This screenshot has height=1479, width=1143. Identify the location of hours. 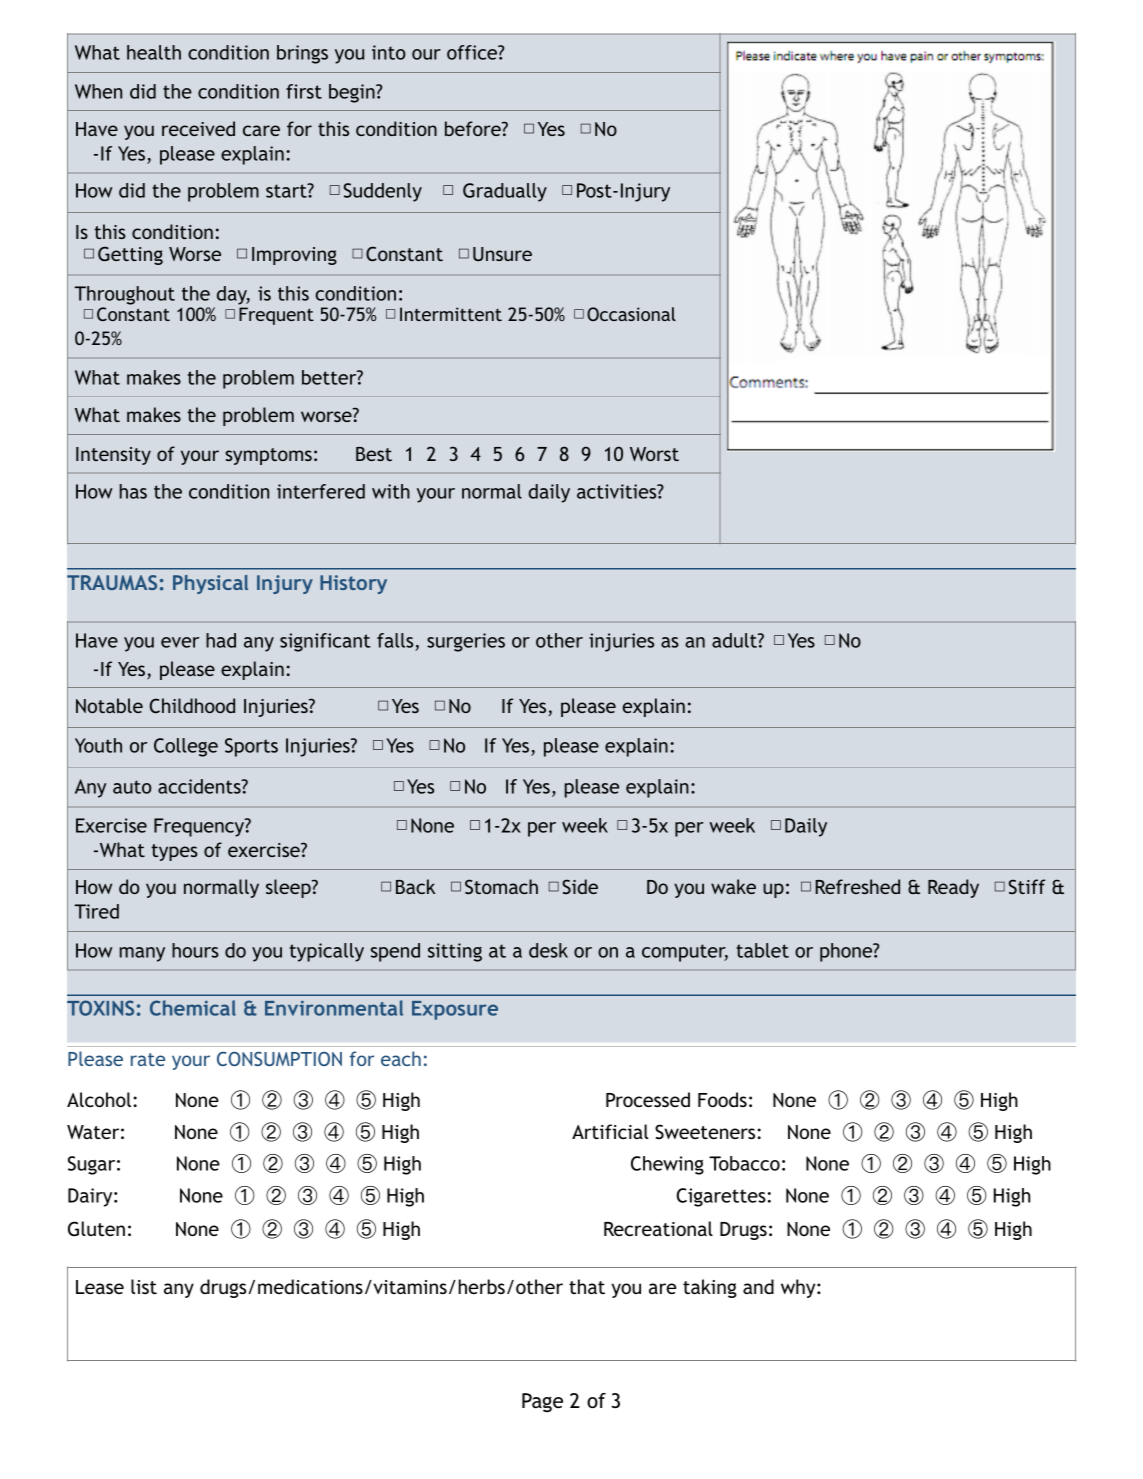
(195, 950).
